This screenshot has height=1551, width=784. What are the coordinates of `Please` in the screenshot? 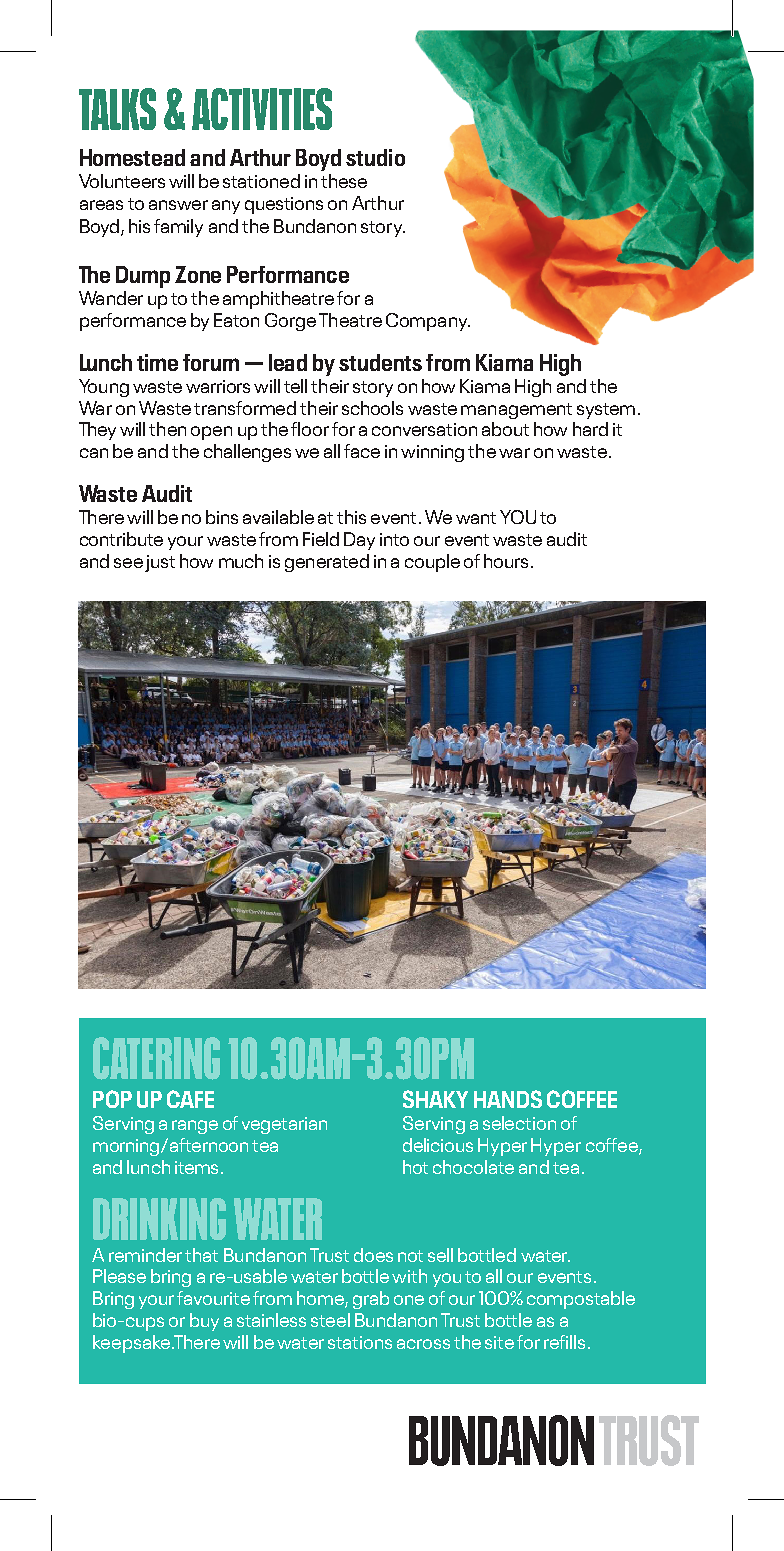 It's located at (119, 1276).
